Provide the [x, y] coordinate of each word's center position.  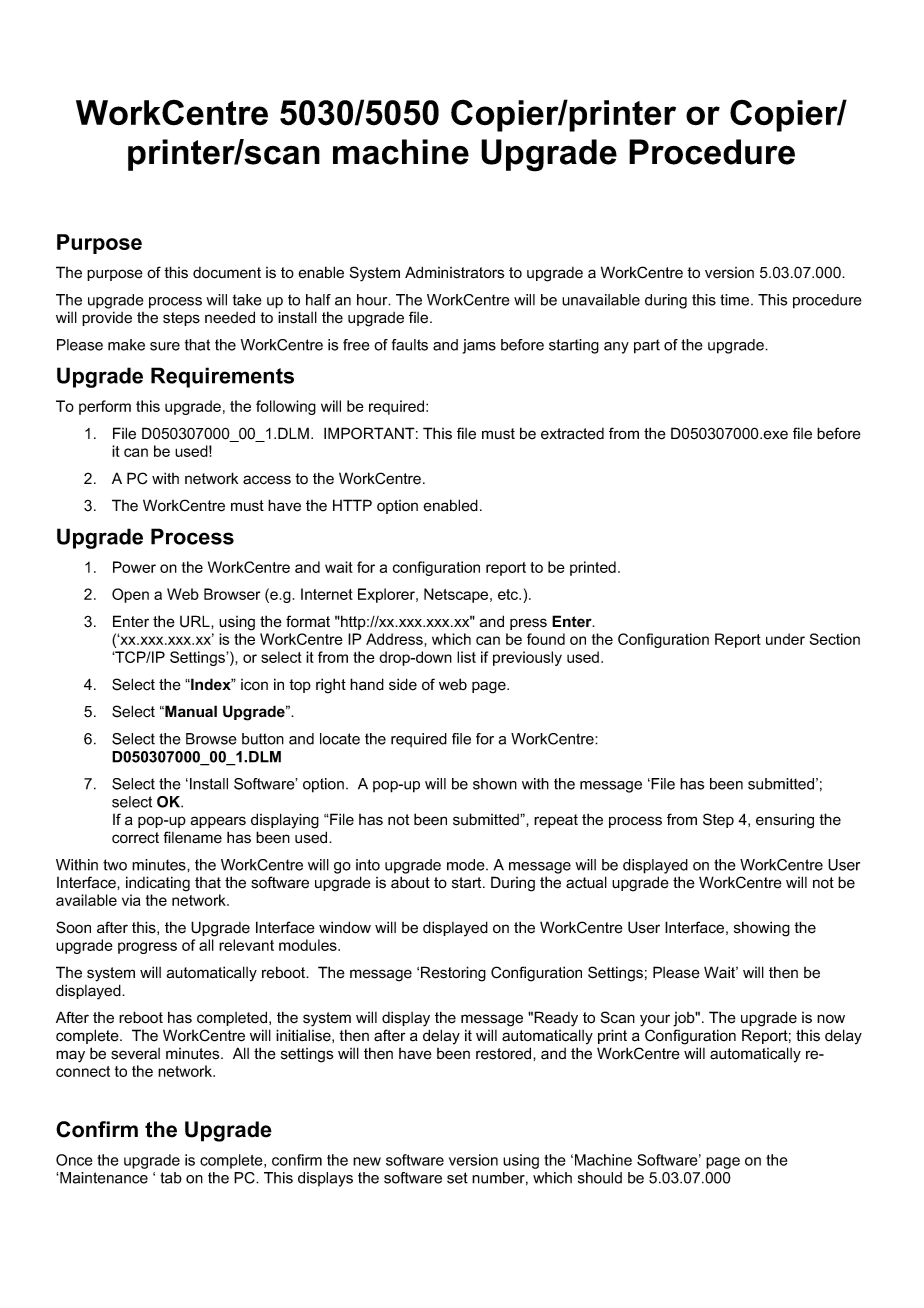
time [736, 300]
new [367, 1161]
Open [130, 595]
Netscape [457, 595]
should [600, 1178]
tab [171, 1178]
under [785, 639]
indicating [158, 884]
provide [107, 318]
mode [467, 865]
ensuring [785, 821]
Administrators [455, 272]
